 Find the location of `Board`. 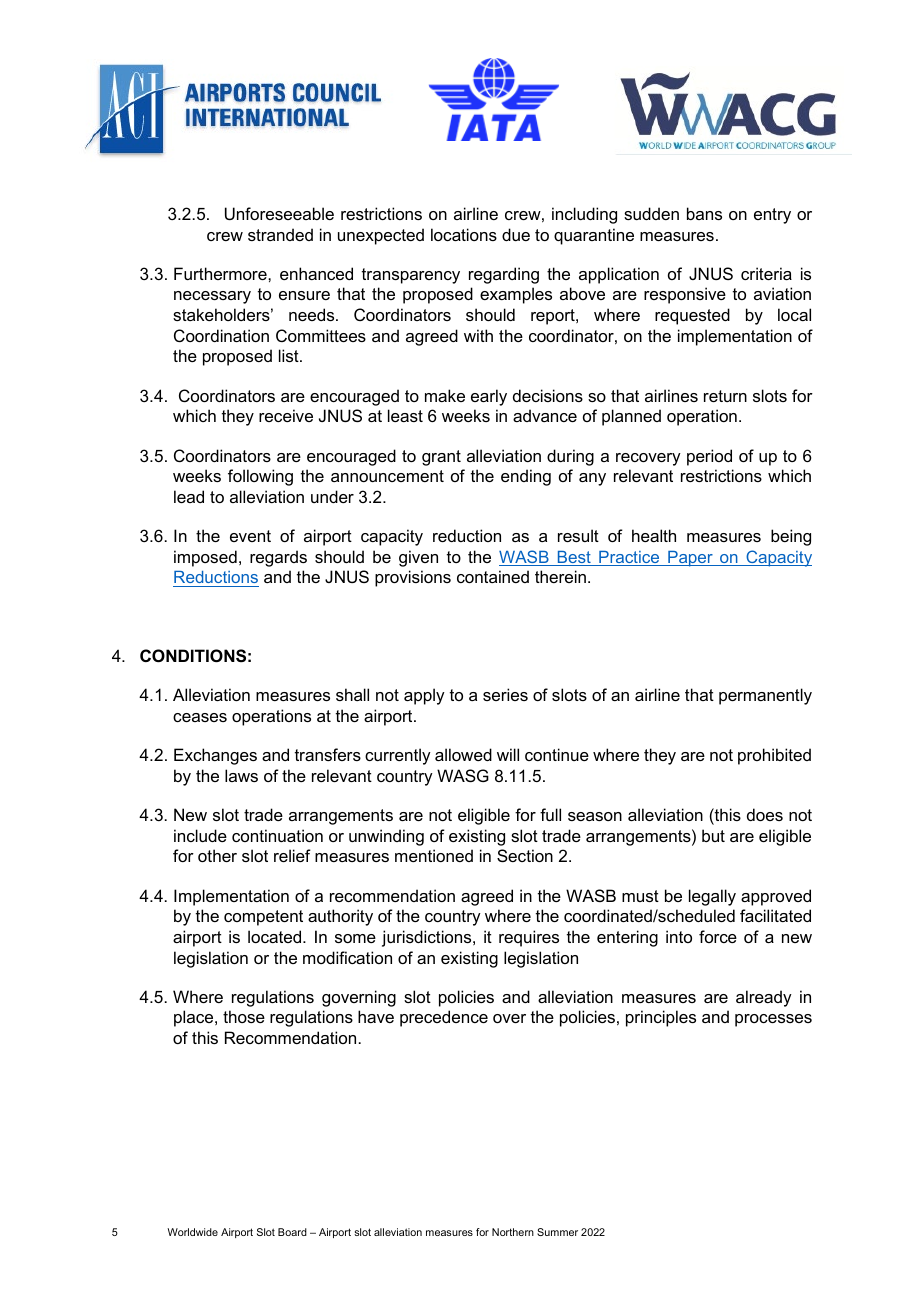

Board is located at coordinates (292, 1232).
